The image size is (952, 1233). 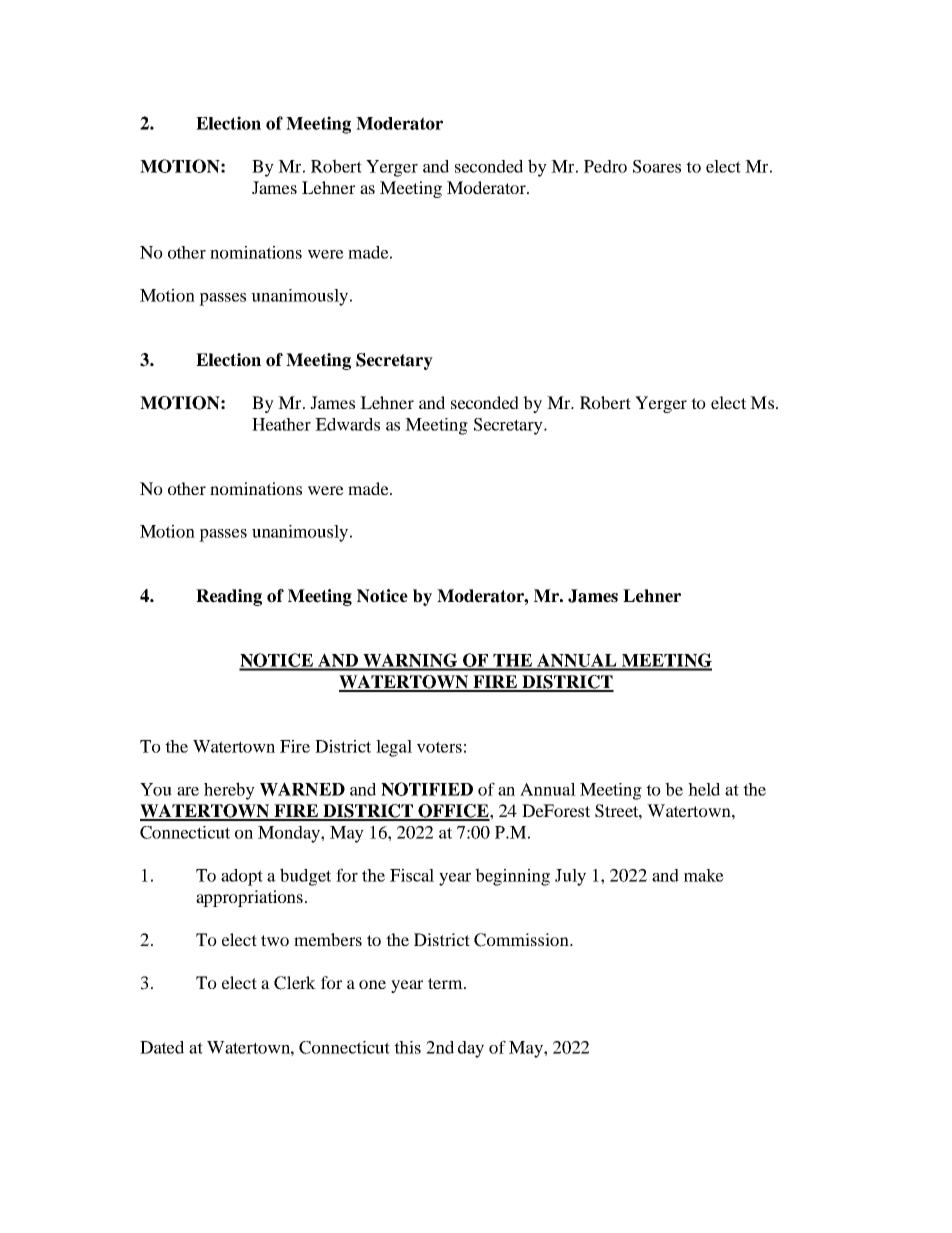 What do you see at coordinates (229, 597) in the screenshot?
I see `Reading` at bounding box center [229, 597].
